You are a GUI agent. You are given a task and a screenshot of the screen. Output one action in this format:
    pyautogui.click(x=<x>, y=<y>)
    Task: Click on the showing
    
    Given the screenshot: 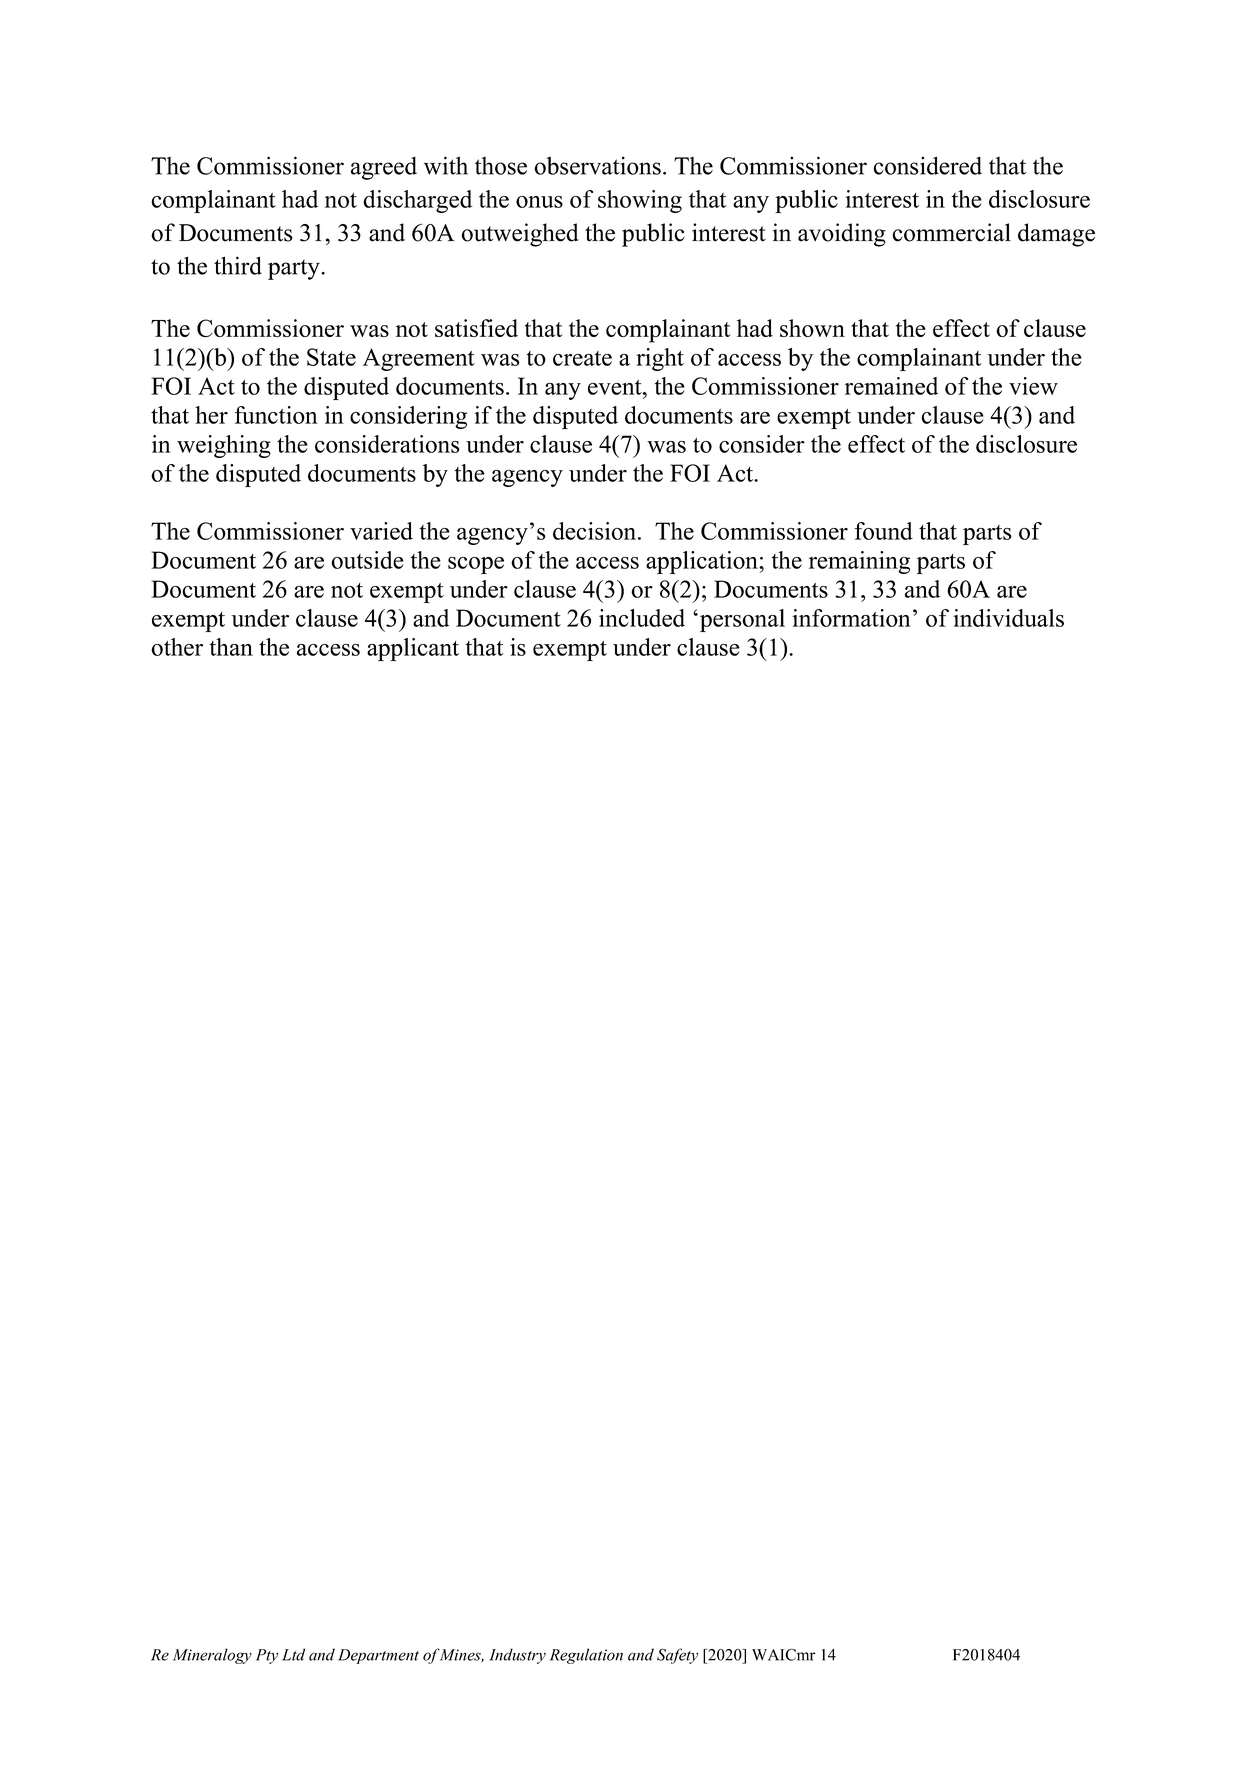 What is the action you would take?
    pyautogui.click(x=640, y=201)
